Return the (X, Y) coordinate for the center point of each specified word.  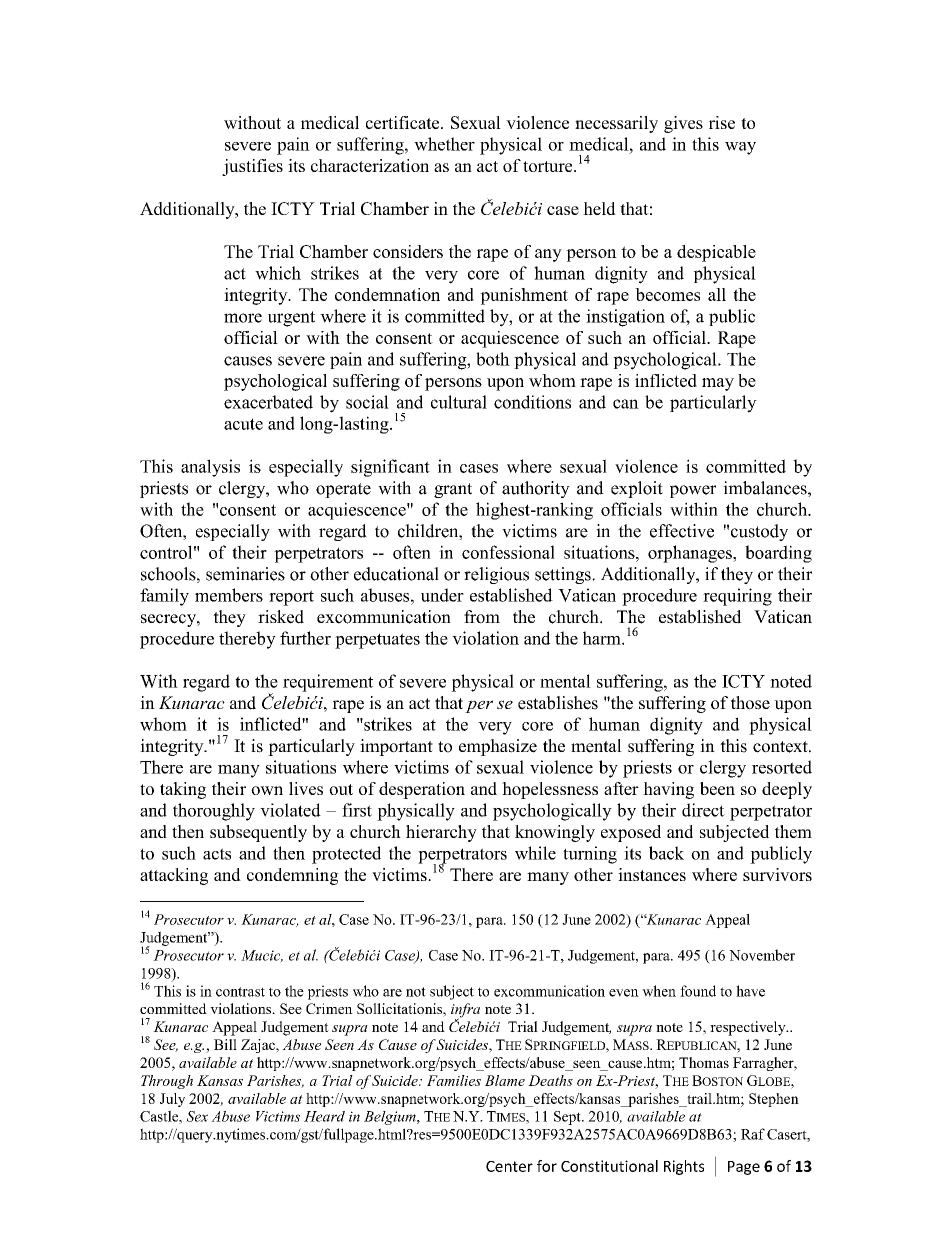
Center (509, 1166)
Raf (753, 1134)
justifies (252, 167)
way (740, 148)
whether (444, 144)
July (172, 1100)
